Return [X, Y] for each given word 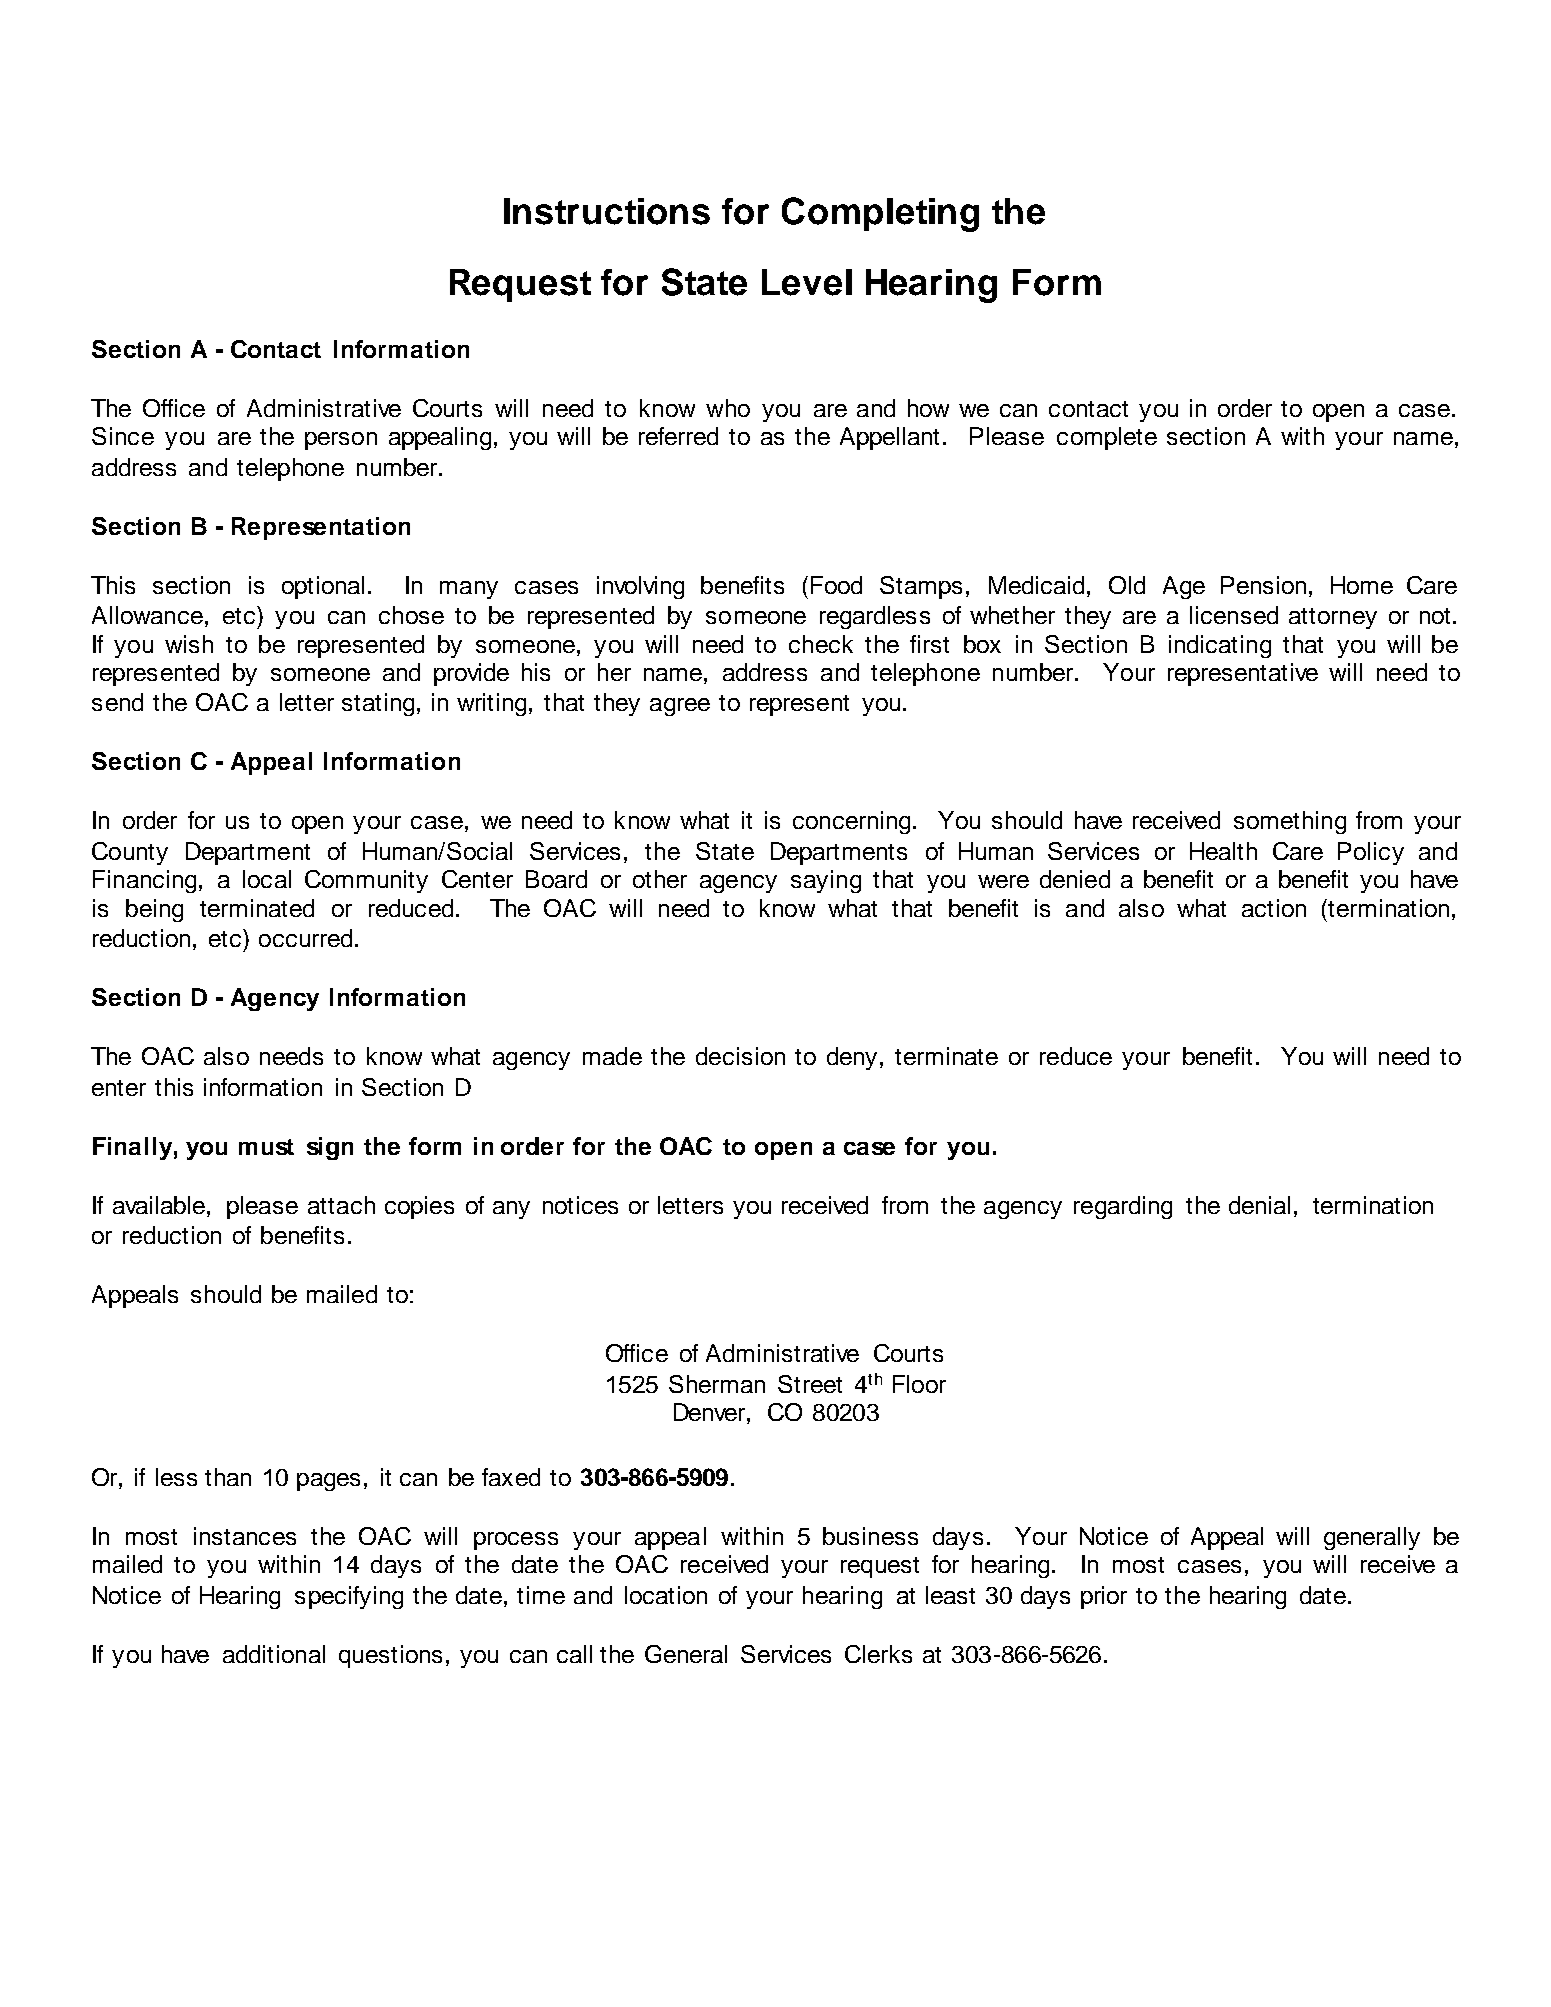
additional [274, 1654]
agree [680, 707]
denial [1259, 1205]
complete [1107, 438]
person [341, 441]
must [266, 1147]
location [666, 1595]
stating [378, 704]
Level [807, 282]
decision [740, 1056]
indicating [1220, 646]
